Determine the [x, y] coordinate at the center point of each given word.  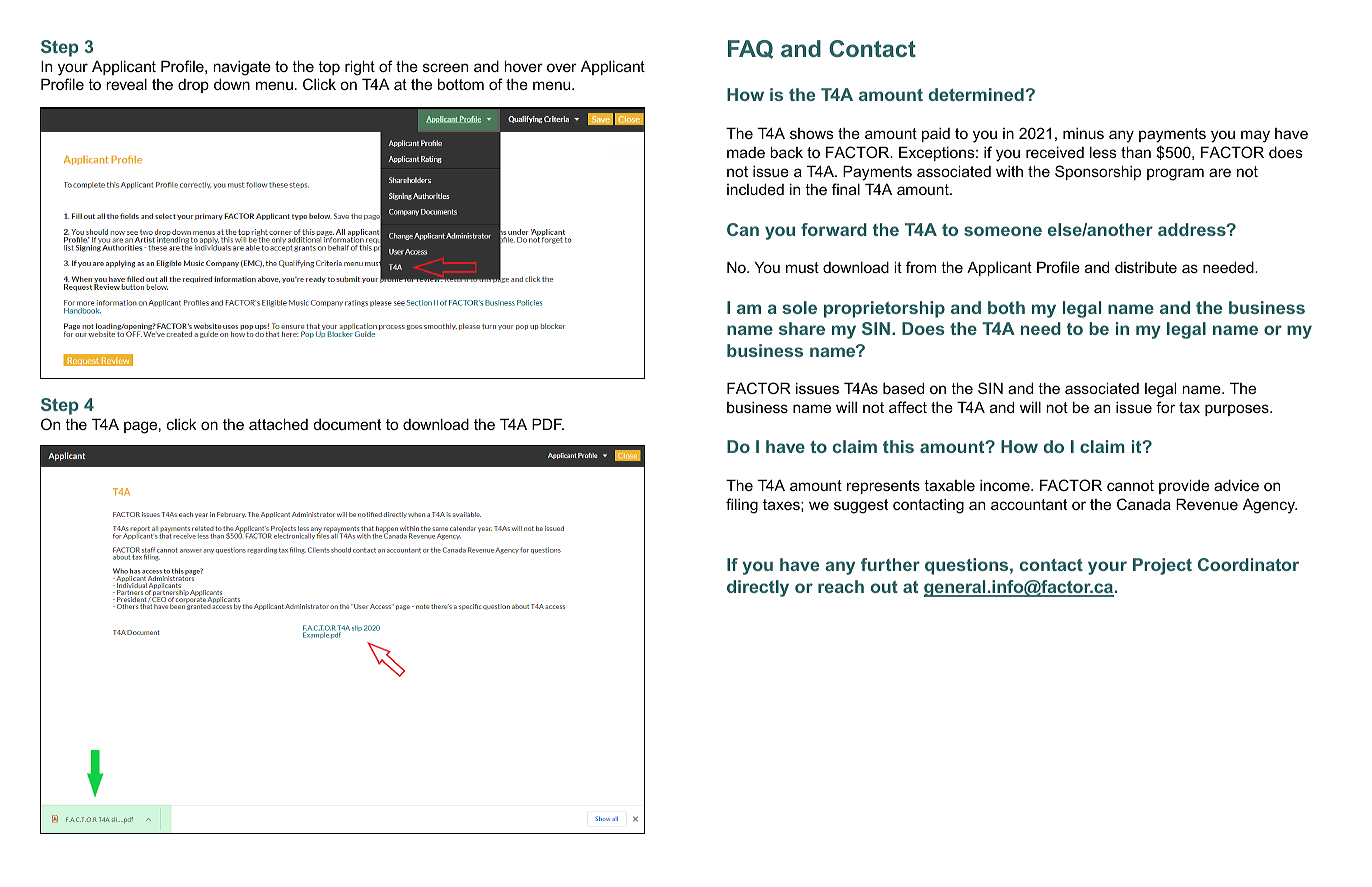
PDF [548, 424]
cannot [1130, 485]
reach [841, 586]
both [1006, 307]
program [1175, 174]
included [755, 189]
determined [976, 94]
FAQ [750, 49]
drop [193, 86]
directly [758, 588]
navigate [242, 68]
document [347, 424]
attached [278, 424]
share [802, 328]
